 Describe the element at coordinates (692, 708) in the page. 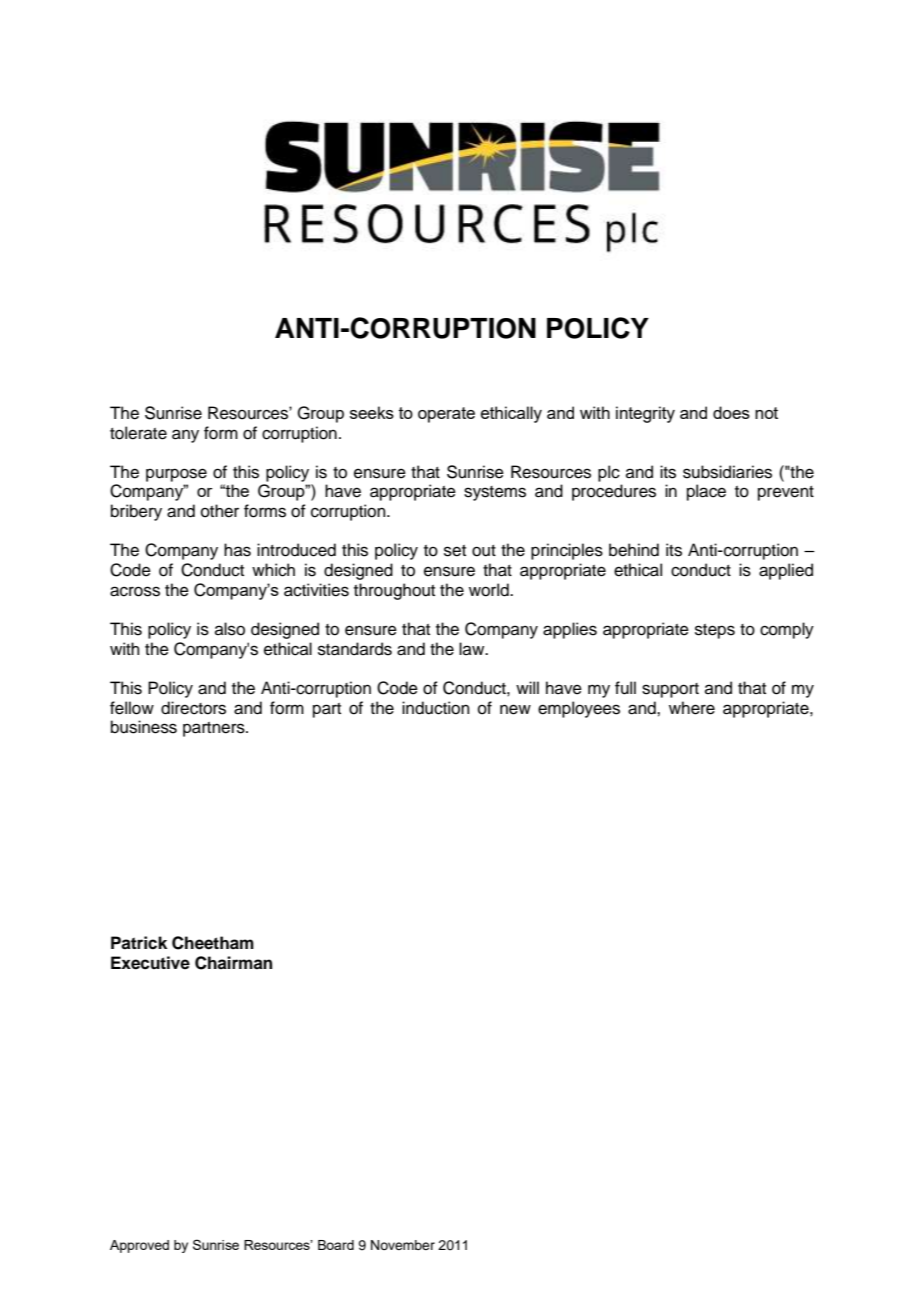

I see `where` at that location.
